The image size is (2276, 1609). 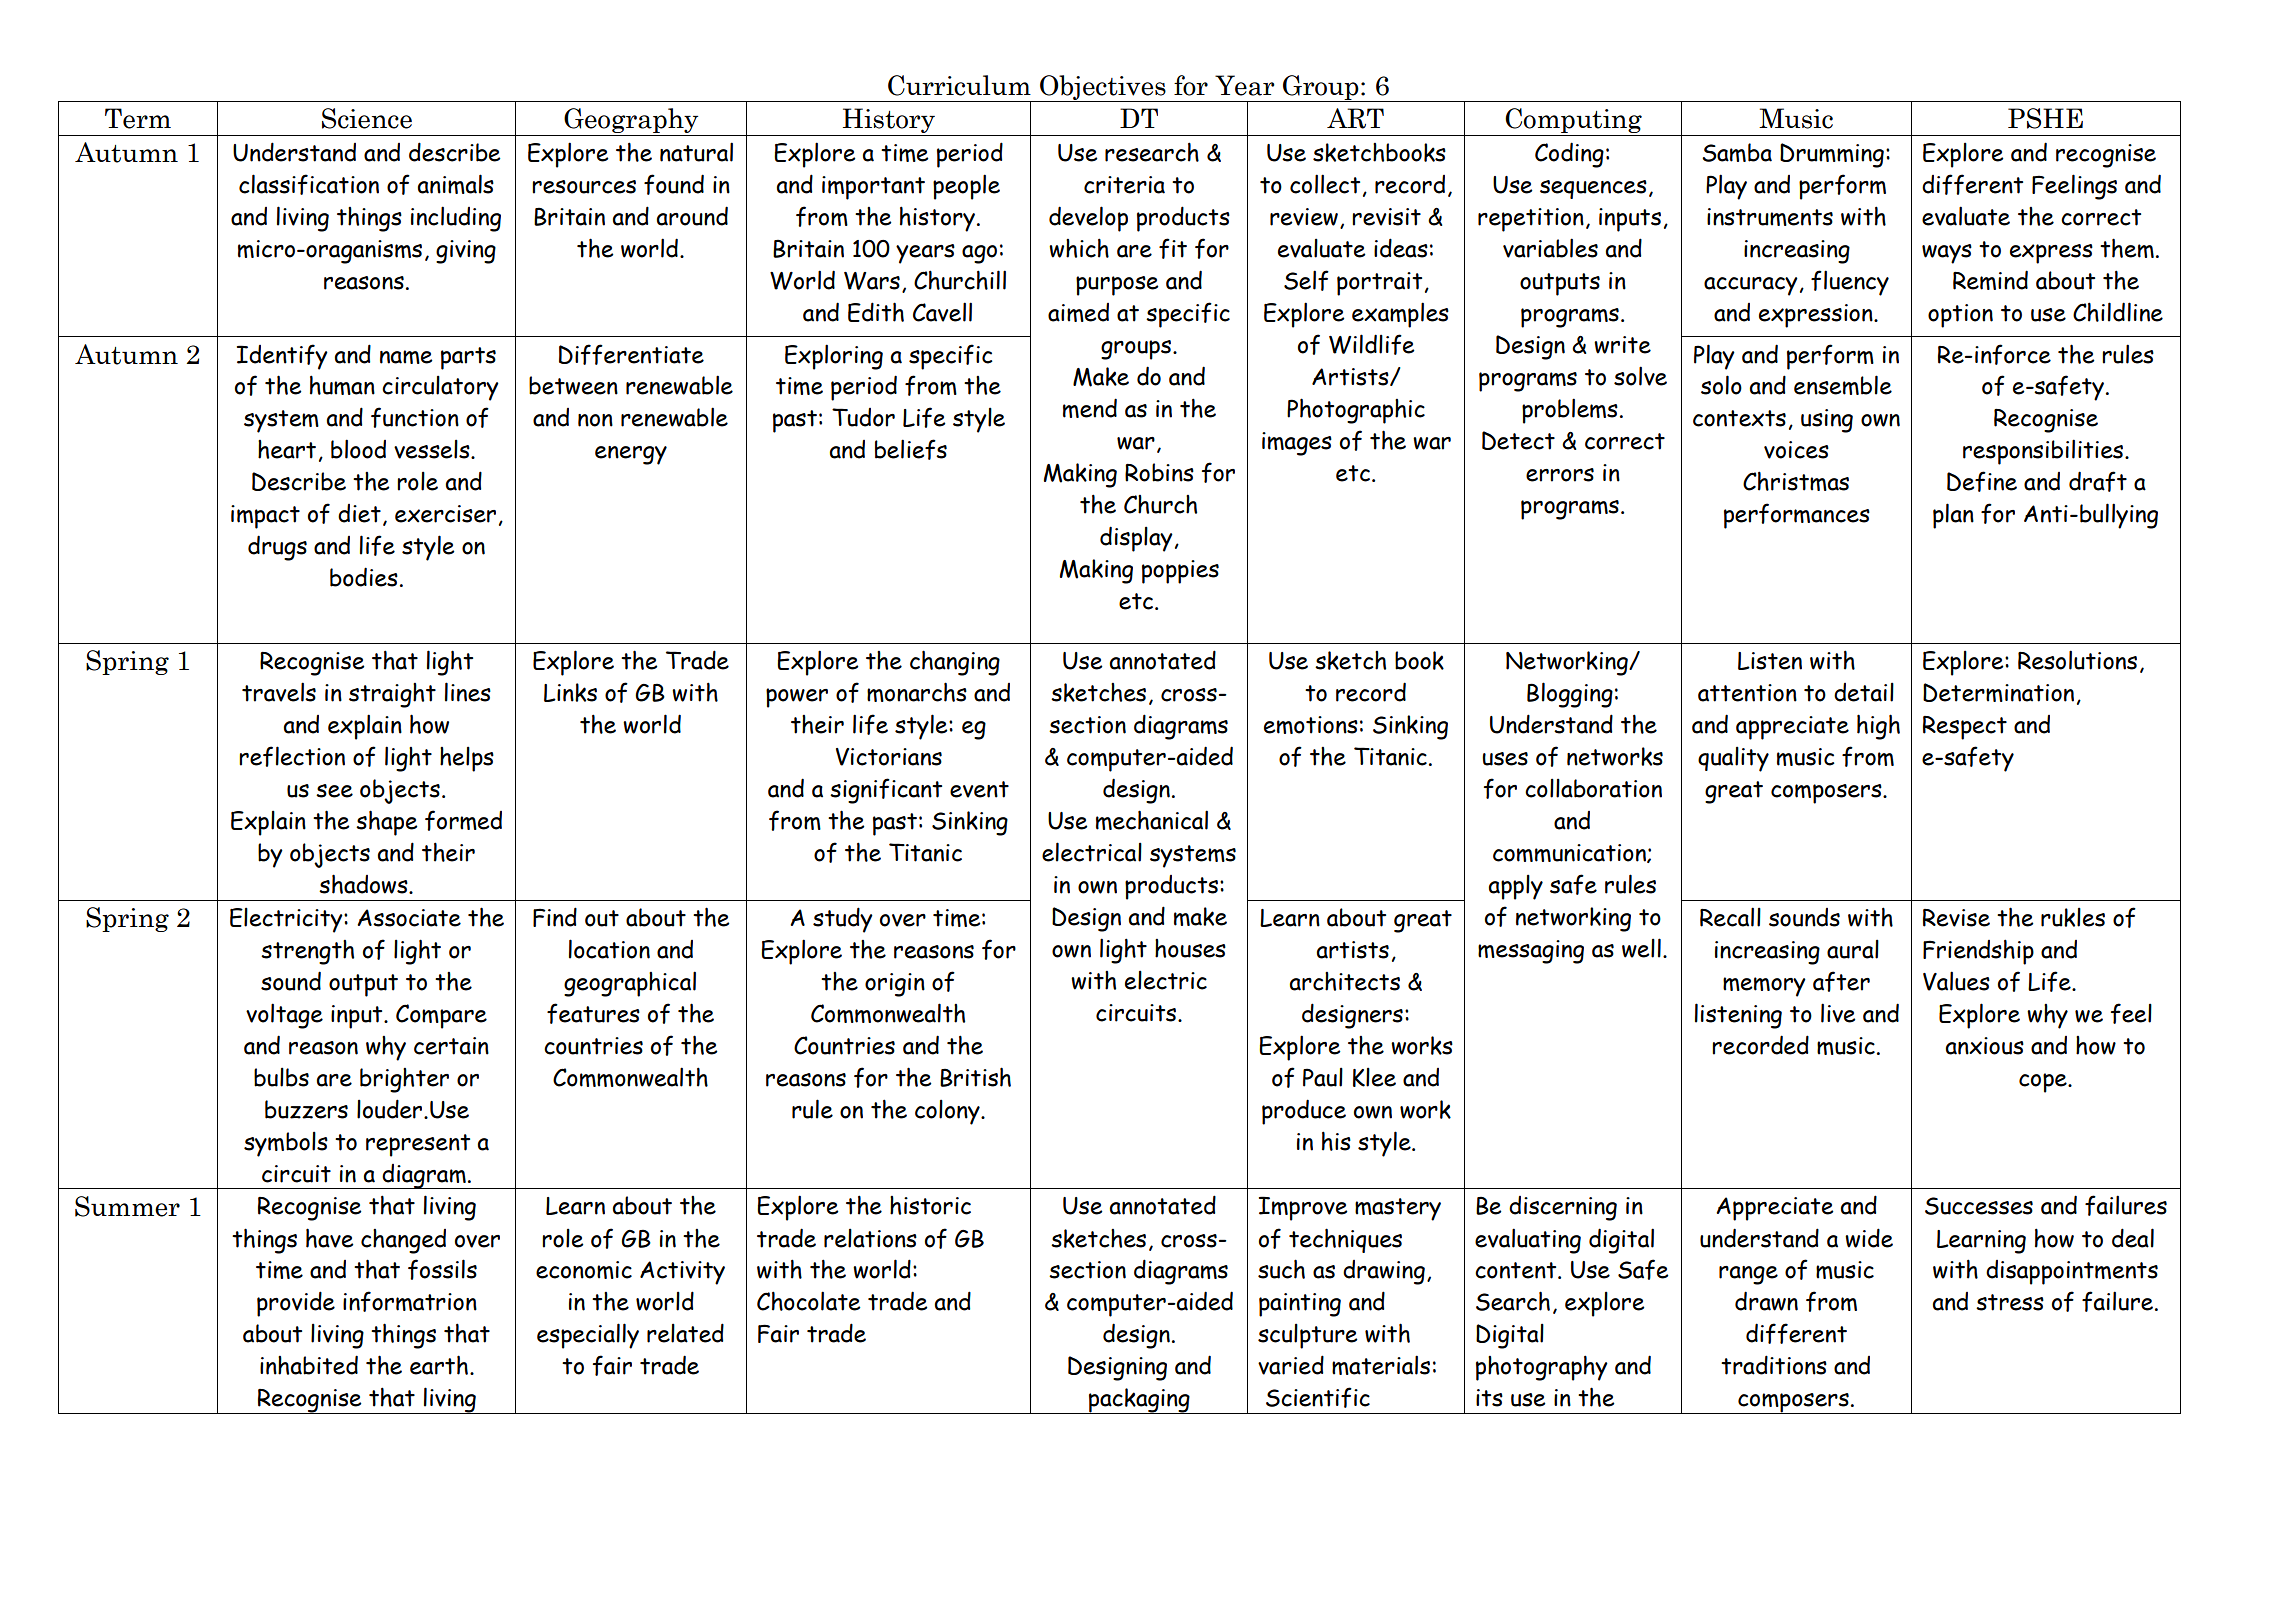 I want to click on inhabited, so click(x=309, y=1365).
